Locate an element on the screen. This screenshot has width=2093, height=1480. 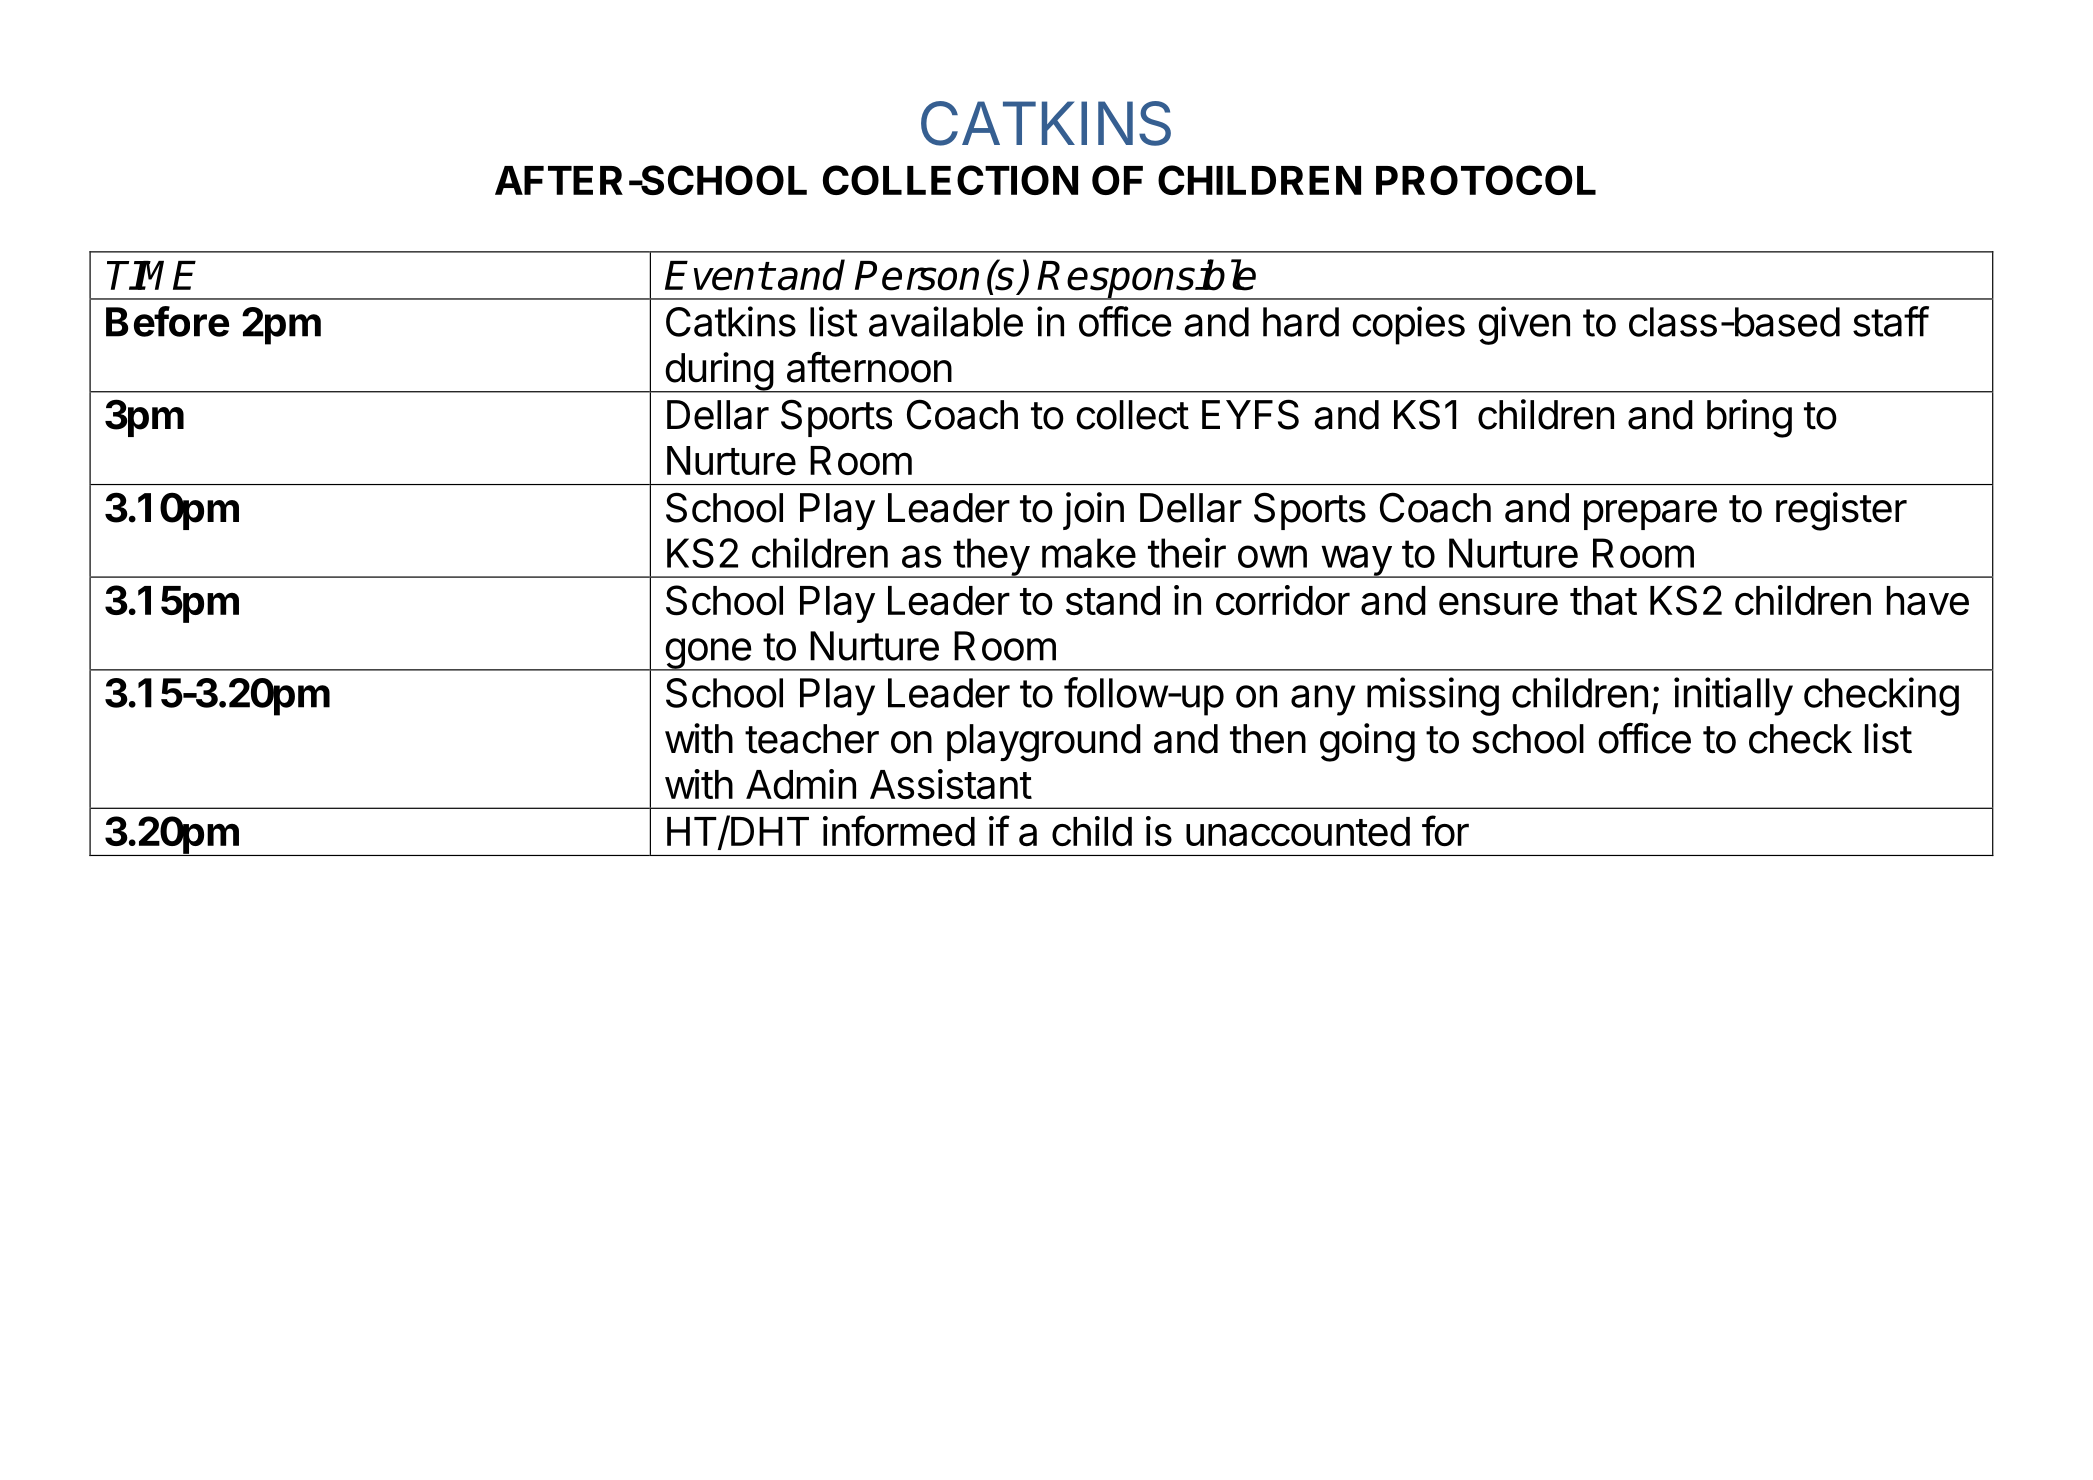
they is located at coordinates (991, 558).
